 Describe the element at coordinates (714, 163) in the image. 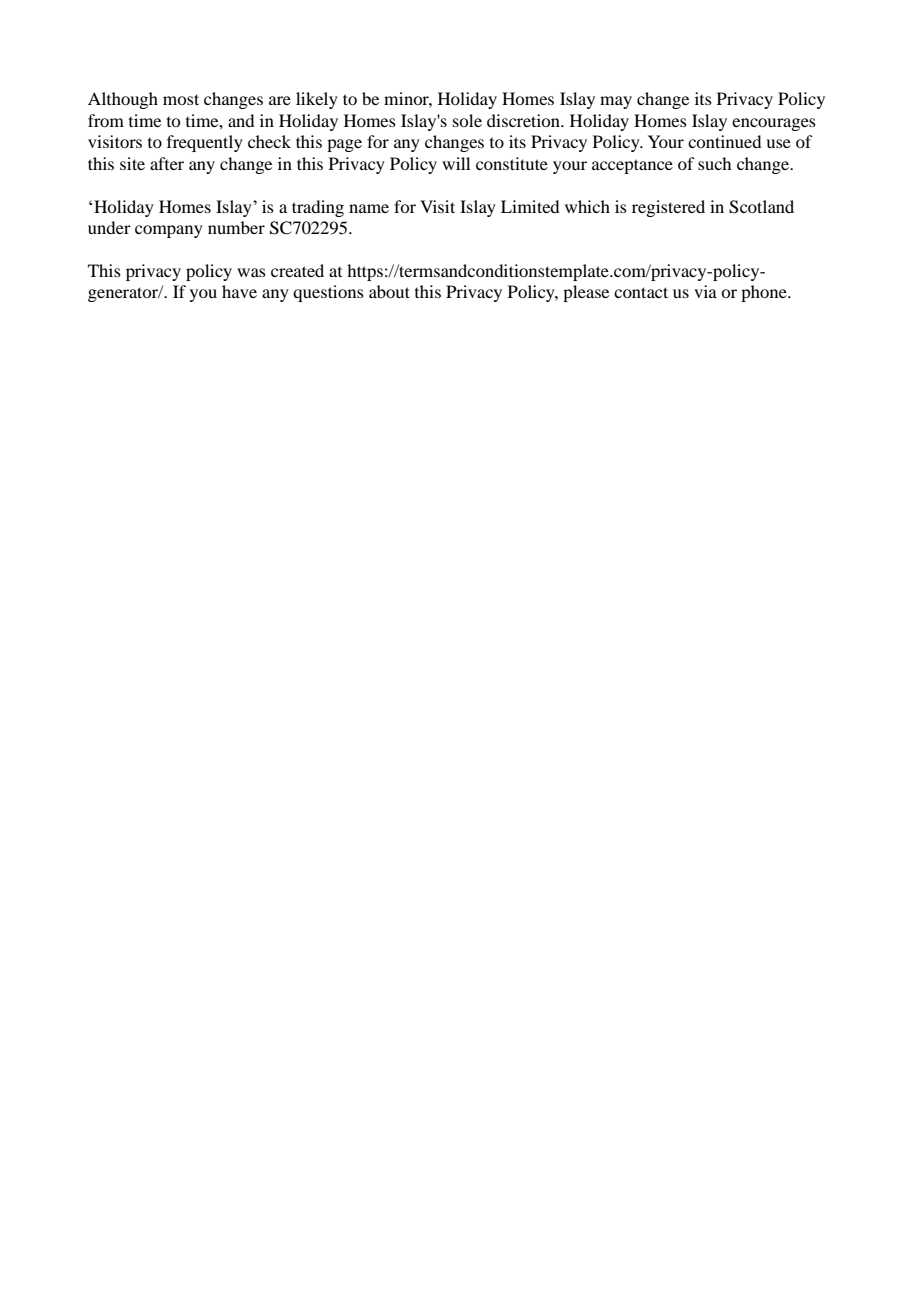

I see `such` at that location.
